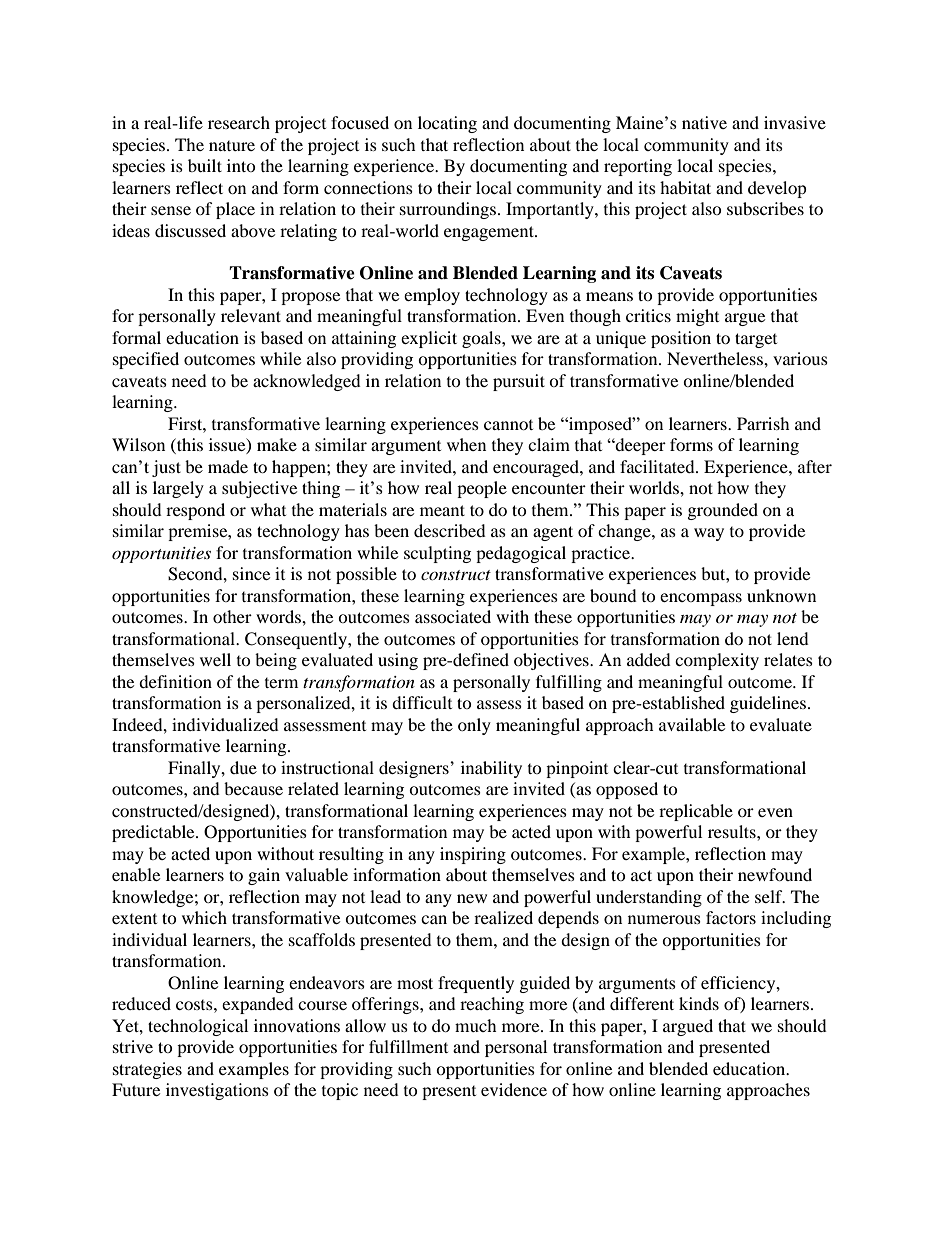 Image resolution: width=952 pixels, height=1233 pixels. What do you see at coordinates (232, 616) in the image?
I see `other` at bounding box center [232, 616].
